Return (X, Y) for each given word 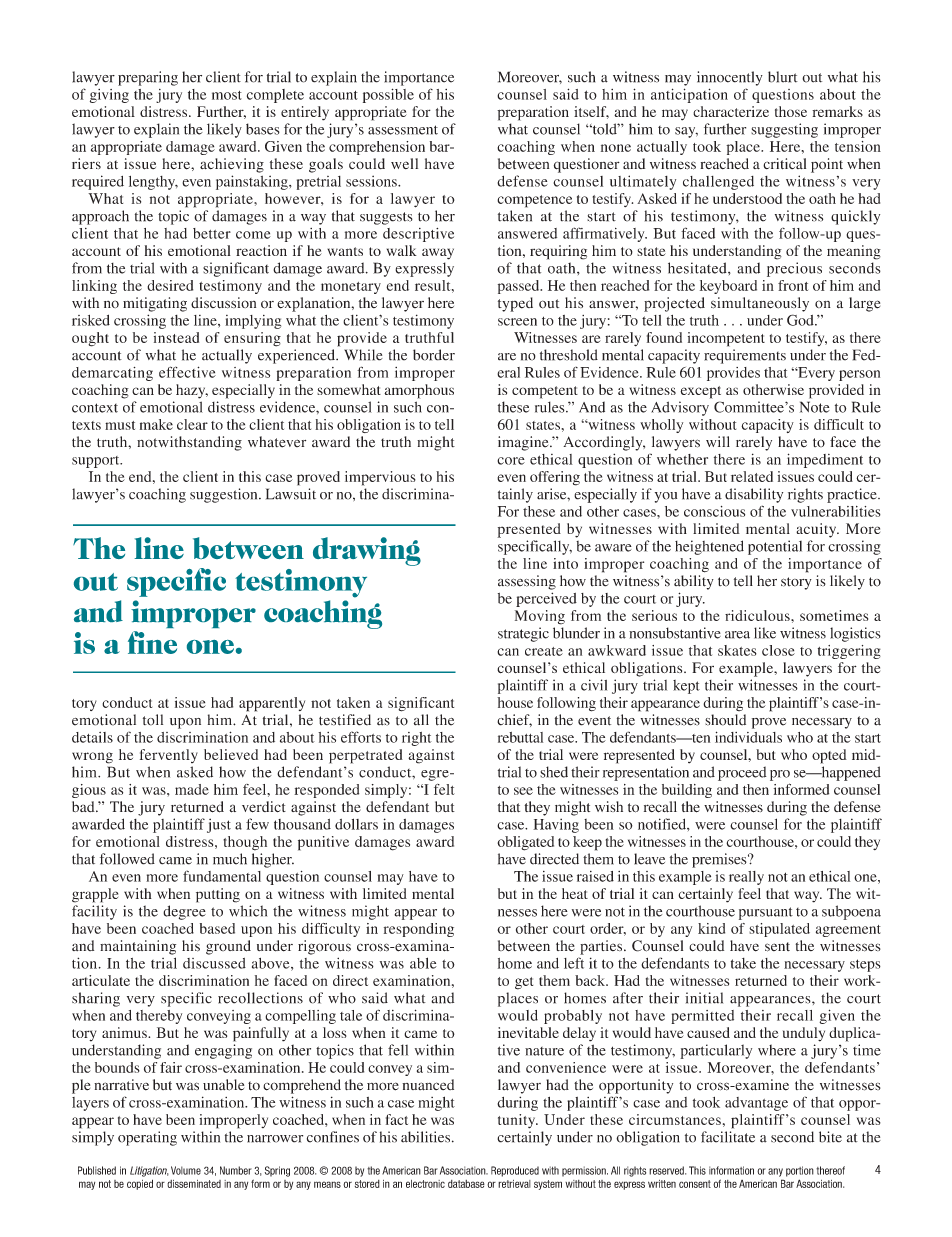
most (227, 95)
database (466, 1184)
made (192, 789)
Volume (186, 1170)
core (511, 461)
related (752, 476)
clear (192, 424)
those (791, 111)
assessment (403, 130)
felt (444, 789)
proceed (742, 773)
